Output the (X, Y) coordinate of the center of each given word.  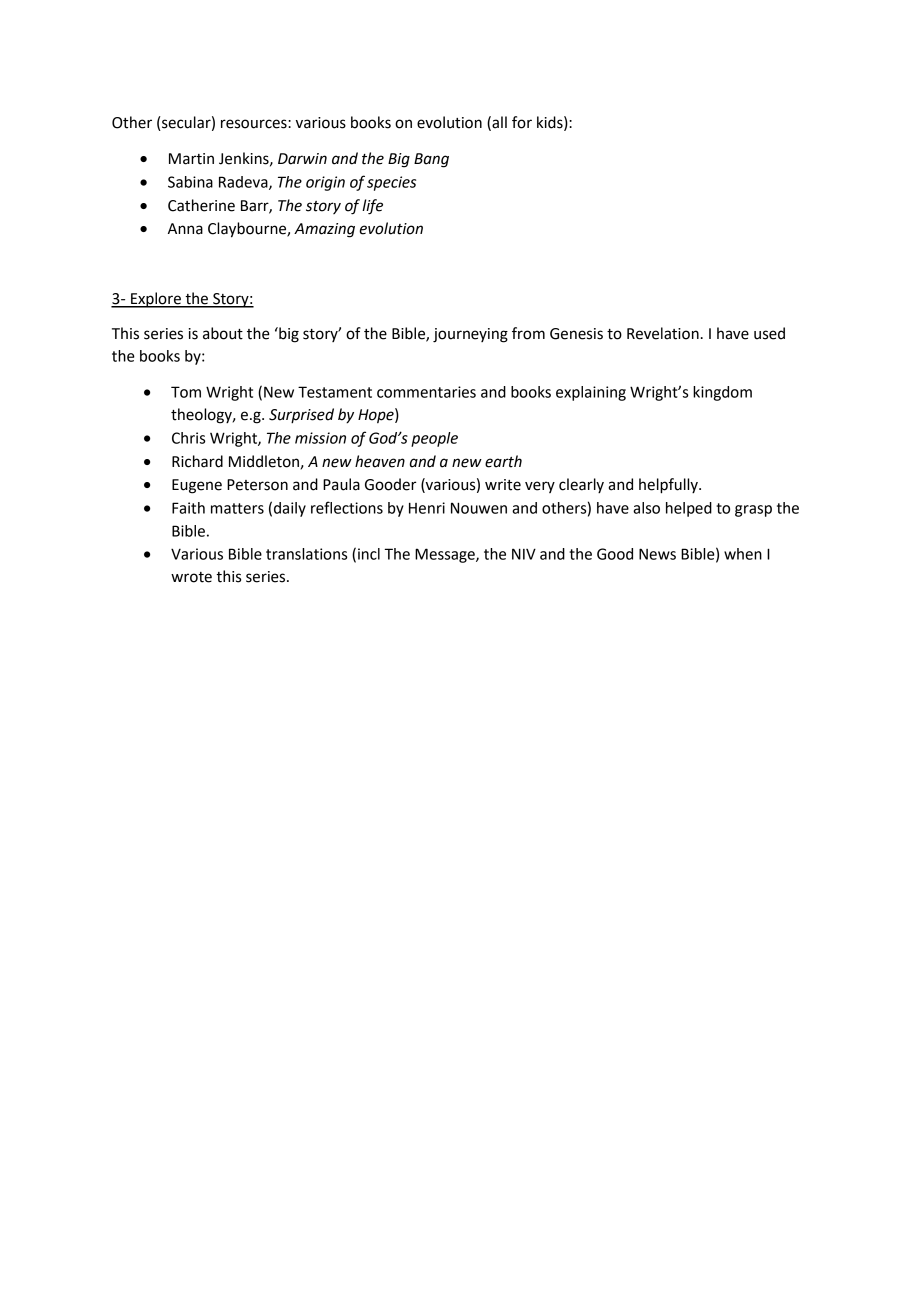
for (522, 122)
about (223, 333)
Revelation (663, 333)
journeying (470, 335)
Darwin (302, 159)
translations (306, 554)
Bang (431, 160)
